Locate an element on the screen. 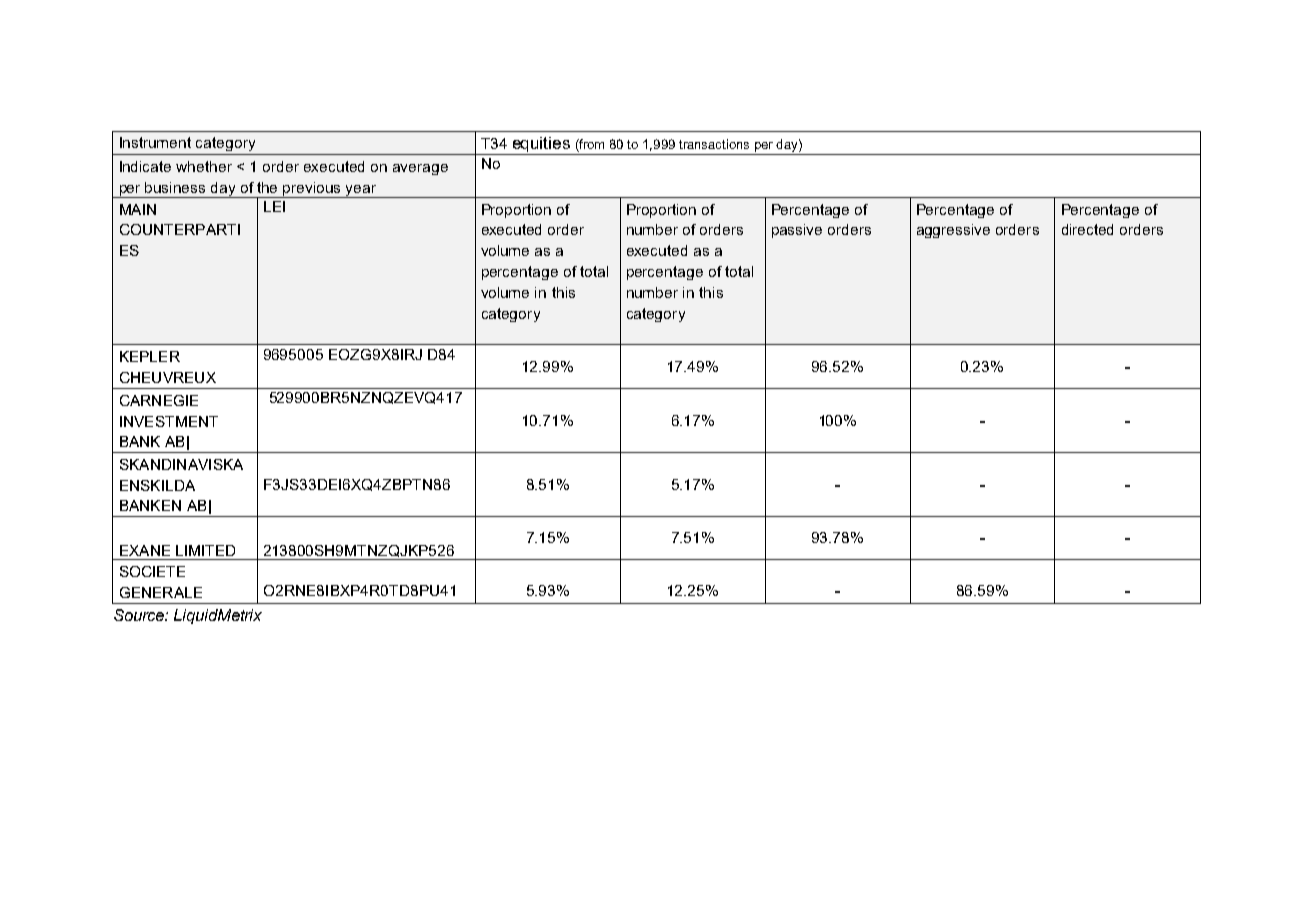  transactions is located at coordinates (714, 144).
